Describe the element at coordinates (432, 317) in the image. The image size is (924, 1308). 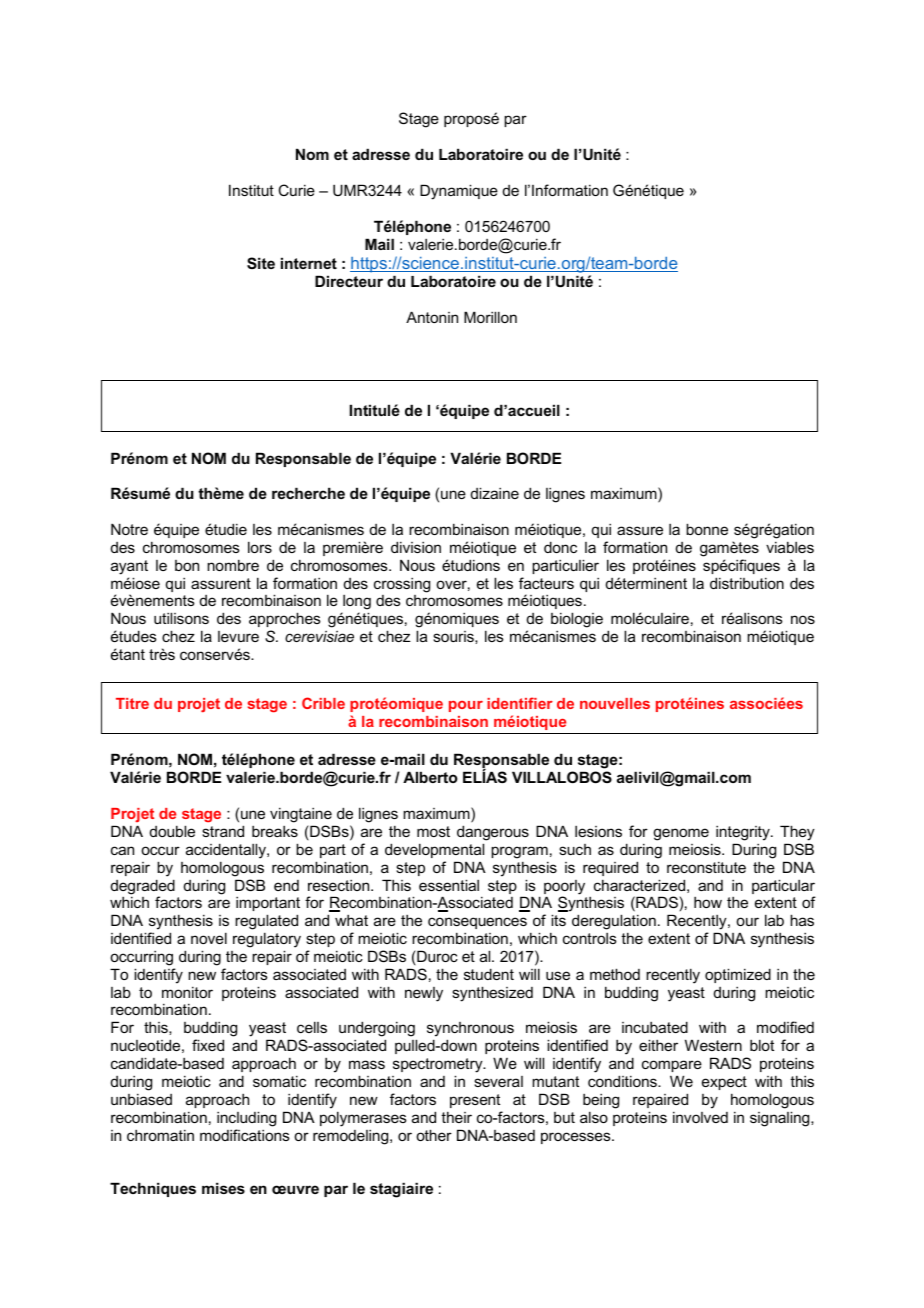
I see `Antonin` at that location.
